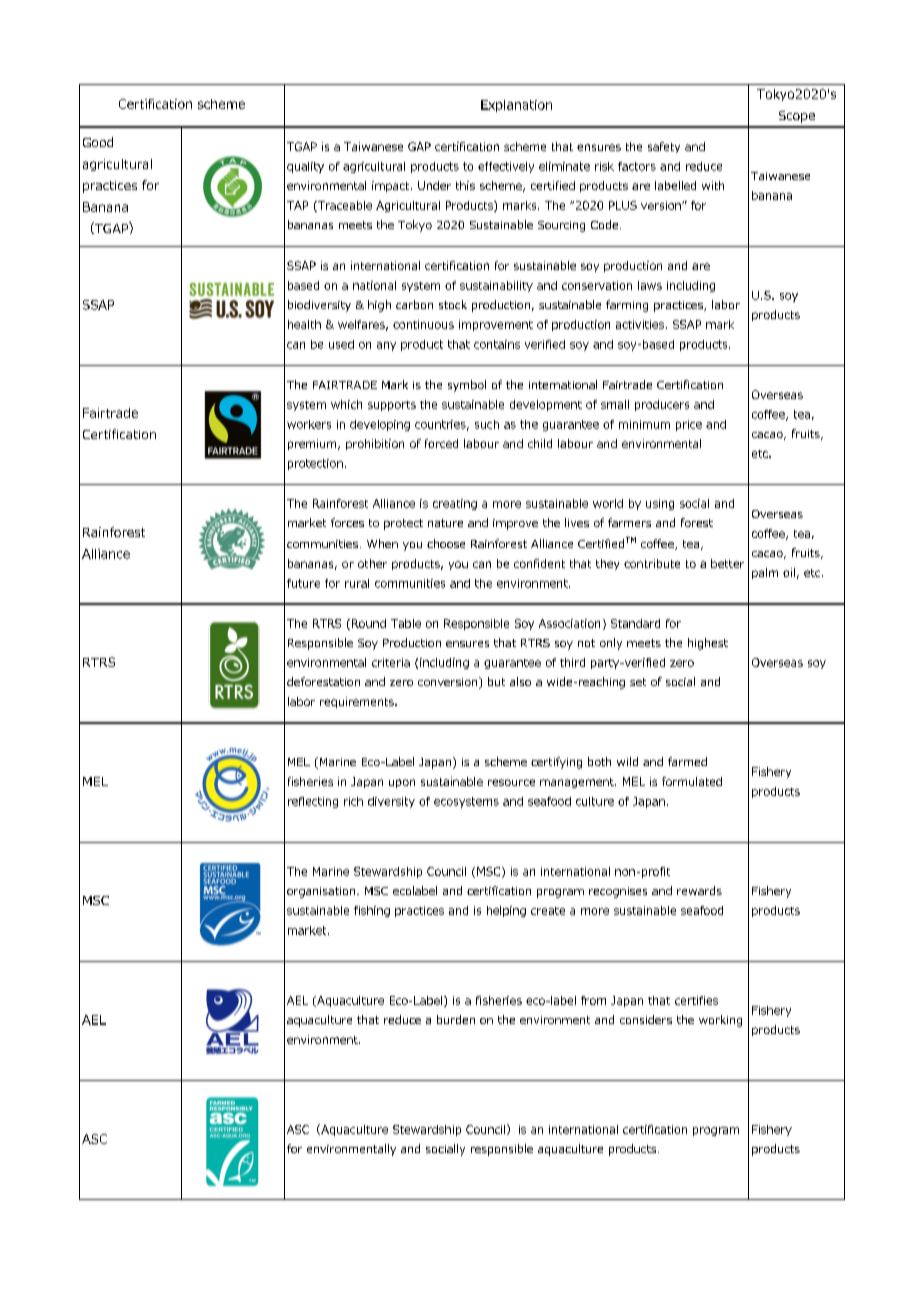  I want to click on requirements, so click(358, 702).
